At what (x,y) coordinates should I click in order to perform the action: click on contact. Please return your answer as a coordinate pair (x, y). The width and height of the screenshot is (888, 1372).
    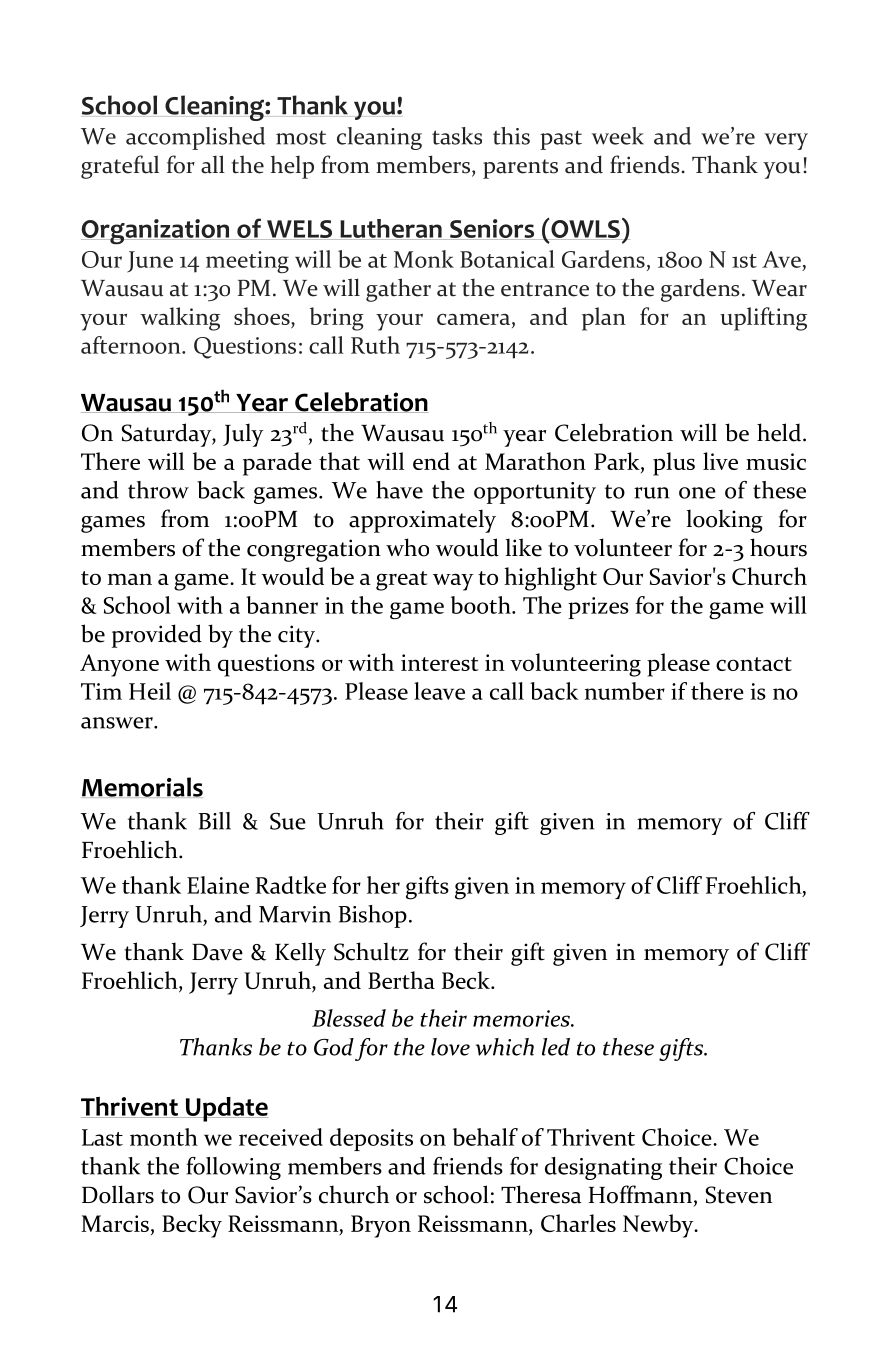
    Looking at the image, I should click on (754, 664).
